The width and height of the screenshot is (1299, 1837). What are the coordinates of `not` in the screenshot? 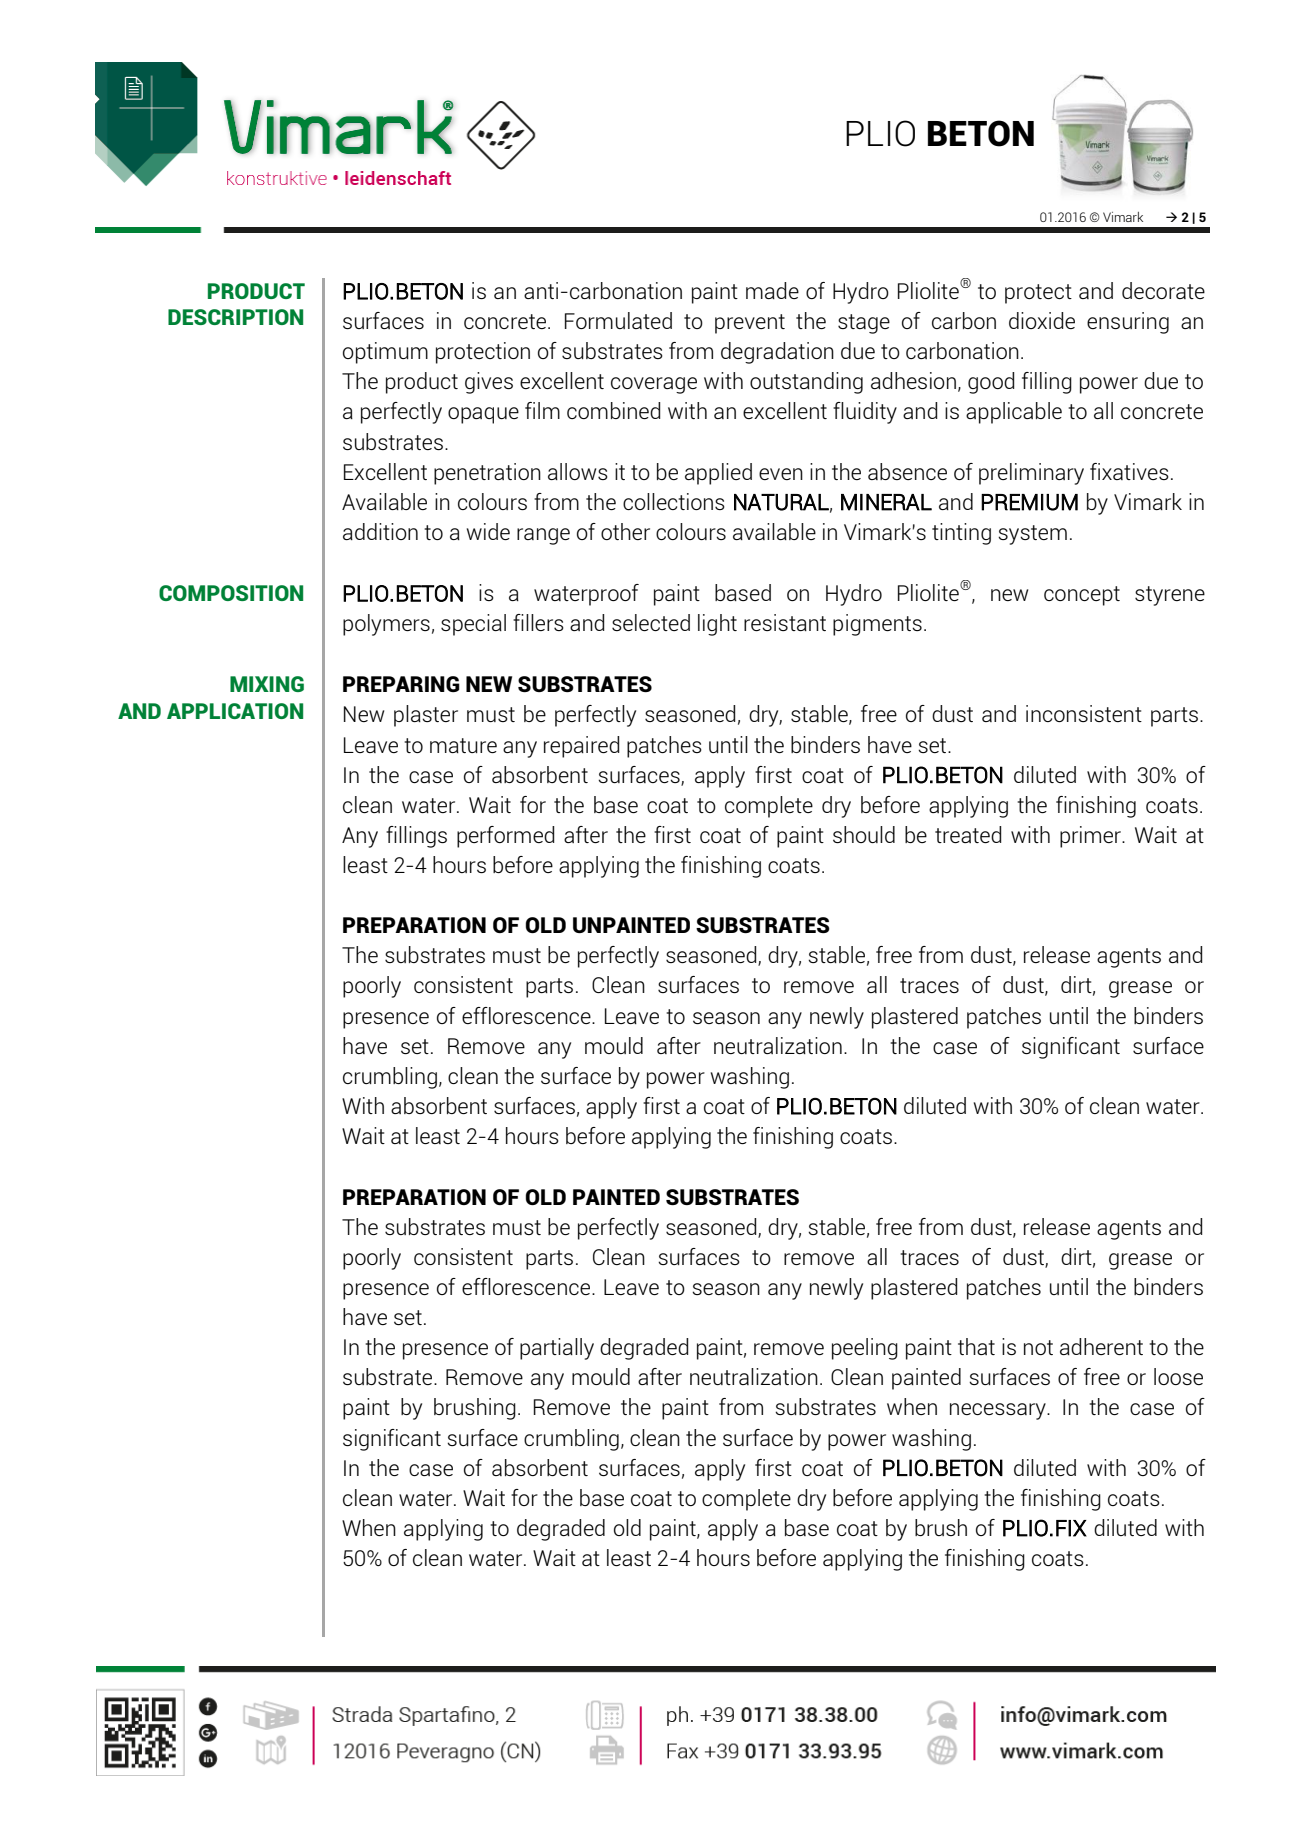 It's located at (1038, 1347).
